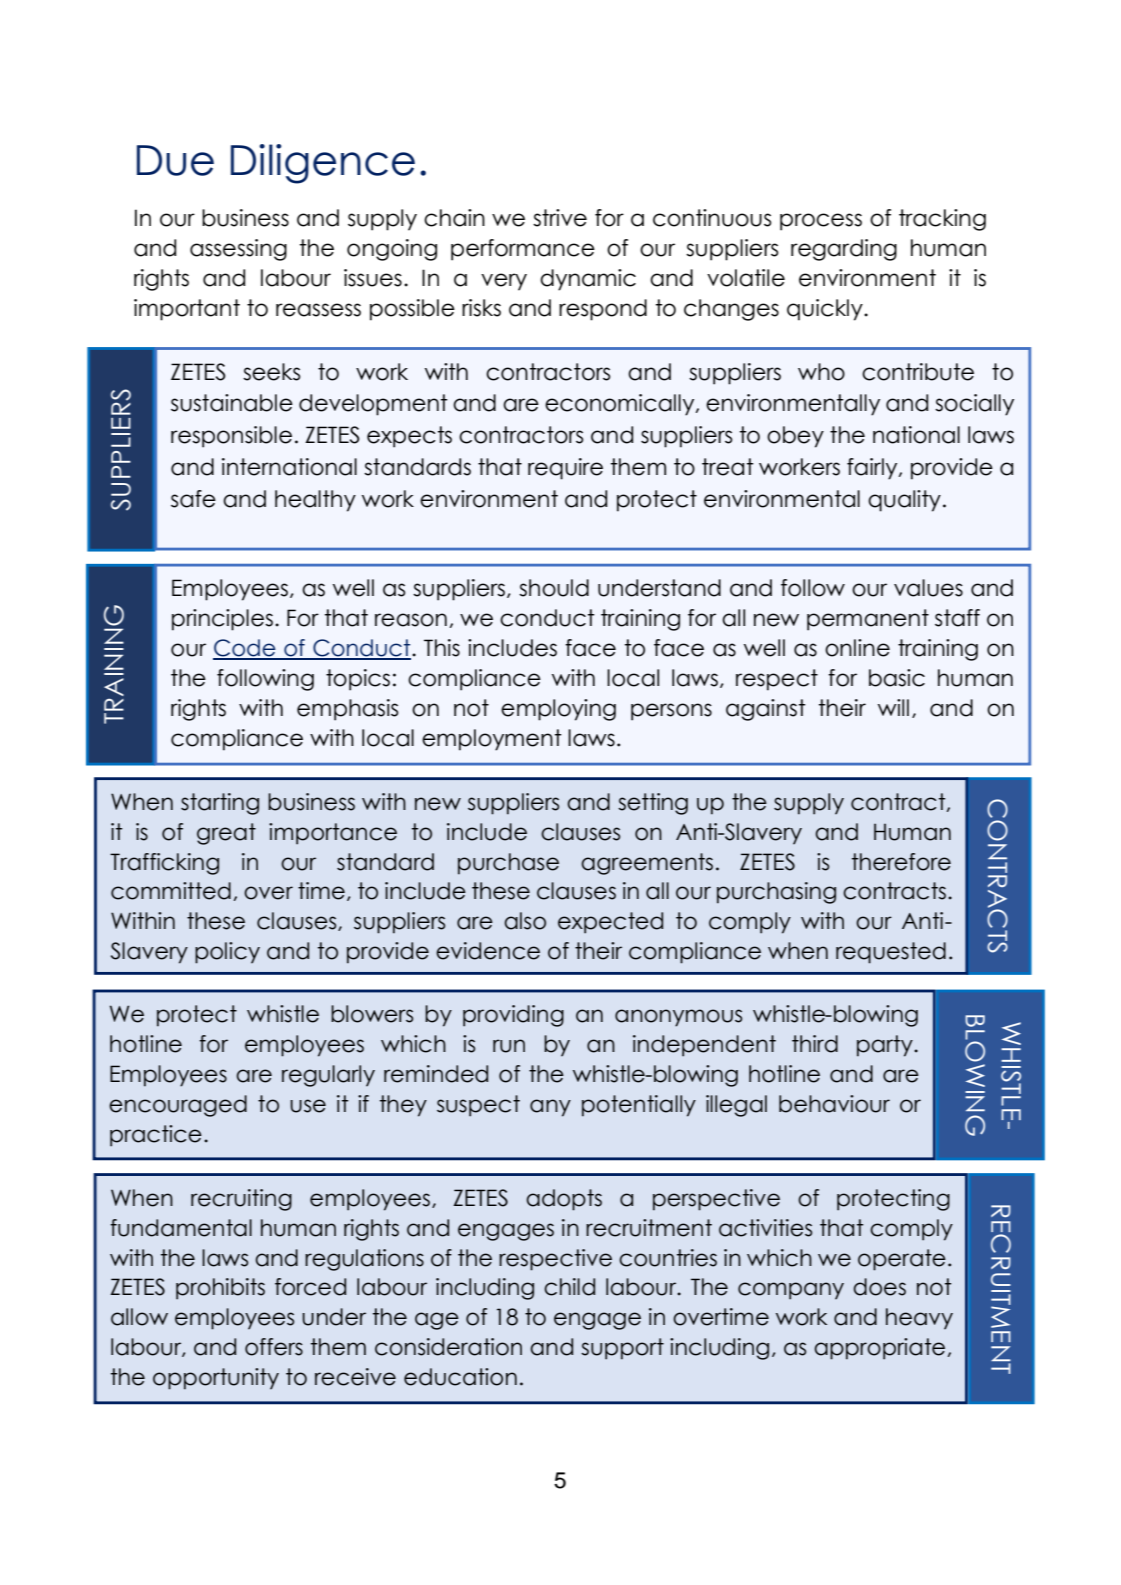 The width and height of the screenshot is (1121, 1585). I want to click on assessing, so click(238, 250).
